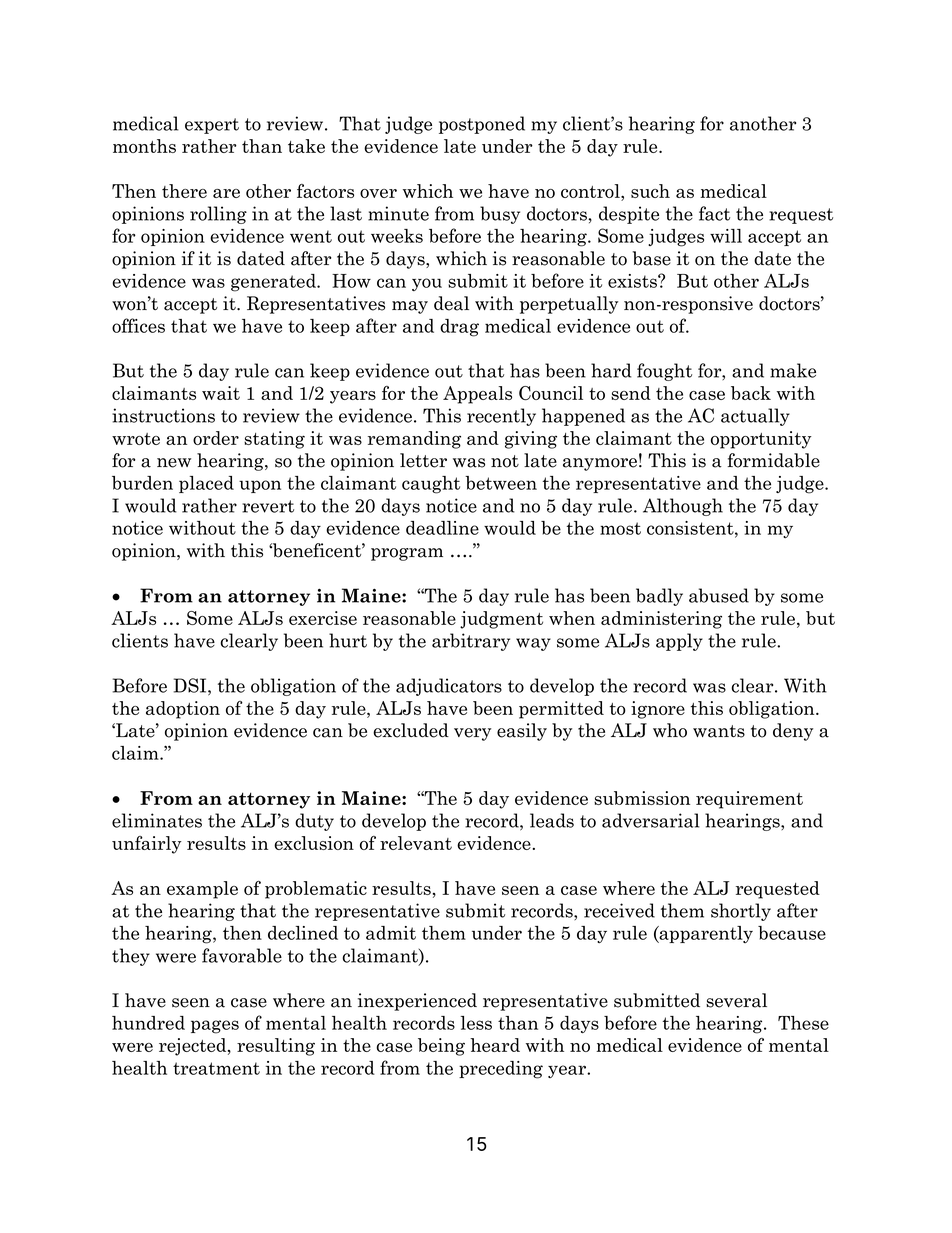  What do you see at coordinates (459, 328) in the screenshot?
I see `drag` at bounding box center [459, 328].
